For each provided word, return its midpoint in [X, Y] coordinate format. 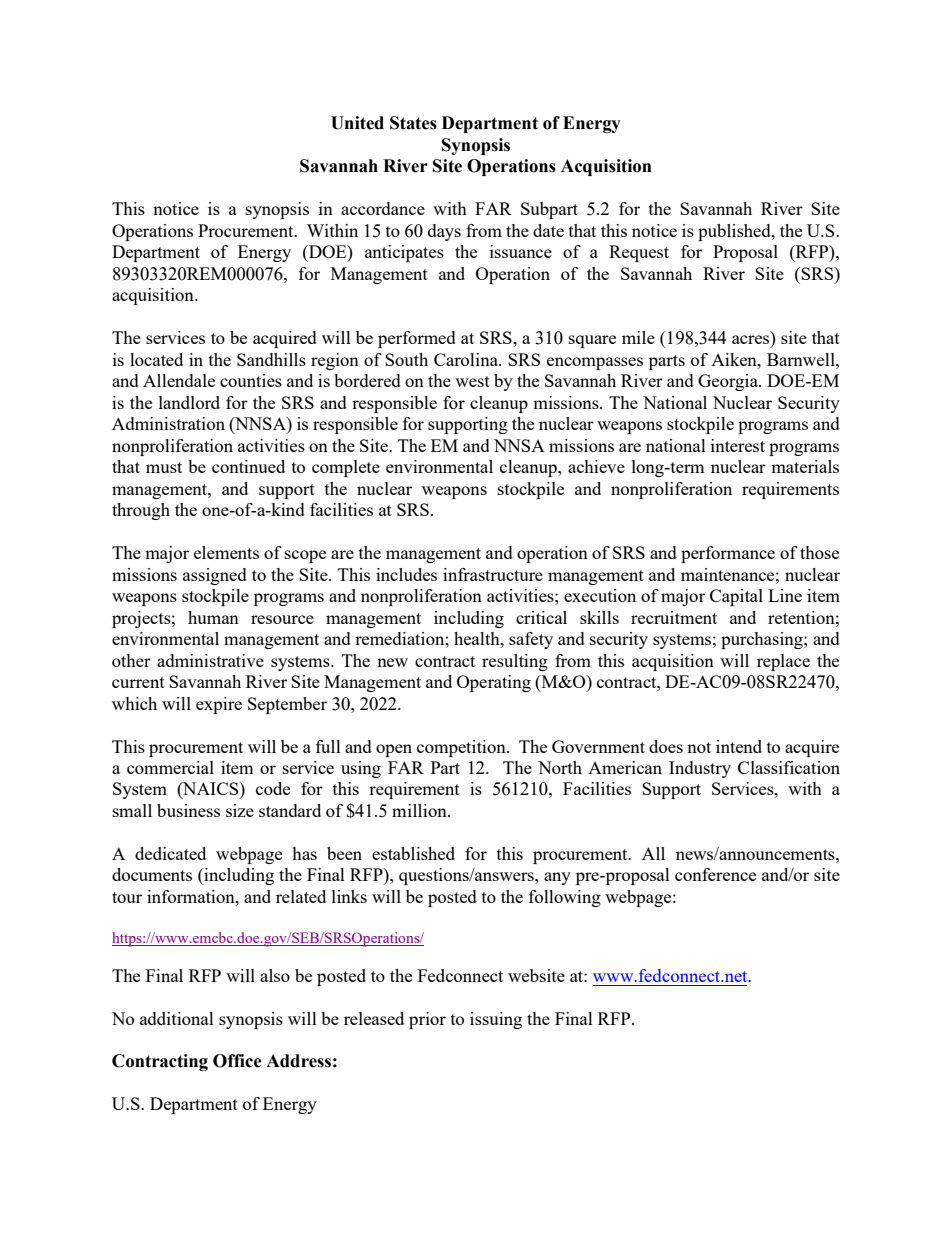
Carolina [467, 359]
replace [783, 662]
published [735, 232]
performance [728, 554]
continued [248, 466]
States [413, 123]
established [413, 853]
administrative [210, 660]
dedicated [170, 853]
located [156, 359]
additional [177, 1018]
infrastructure [493, 574]
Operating [494, 683]
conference [715, 874]
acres [752, 341]
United [357, 123]
